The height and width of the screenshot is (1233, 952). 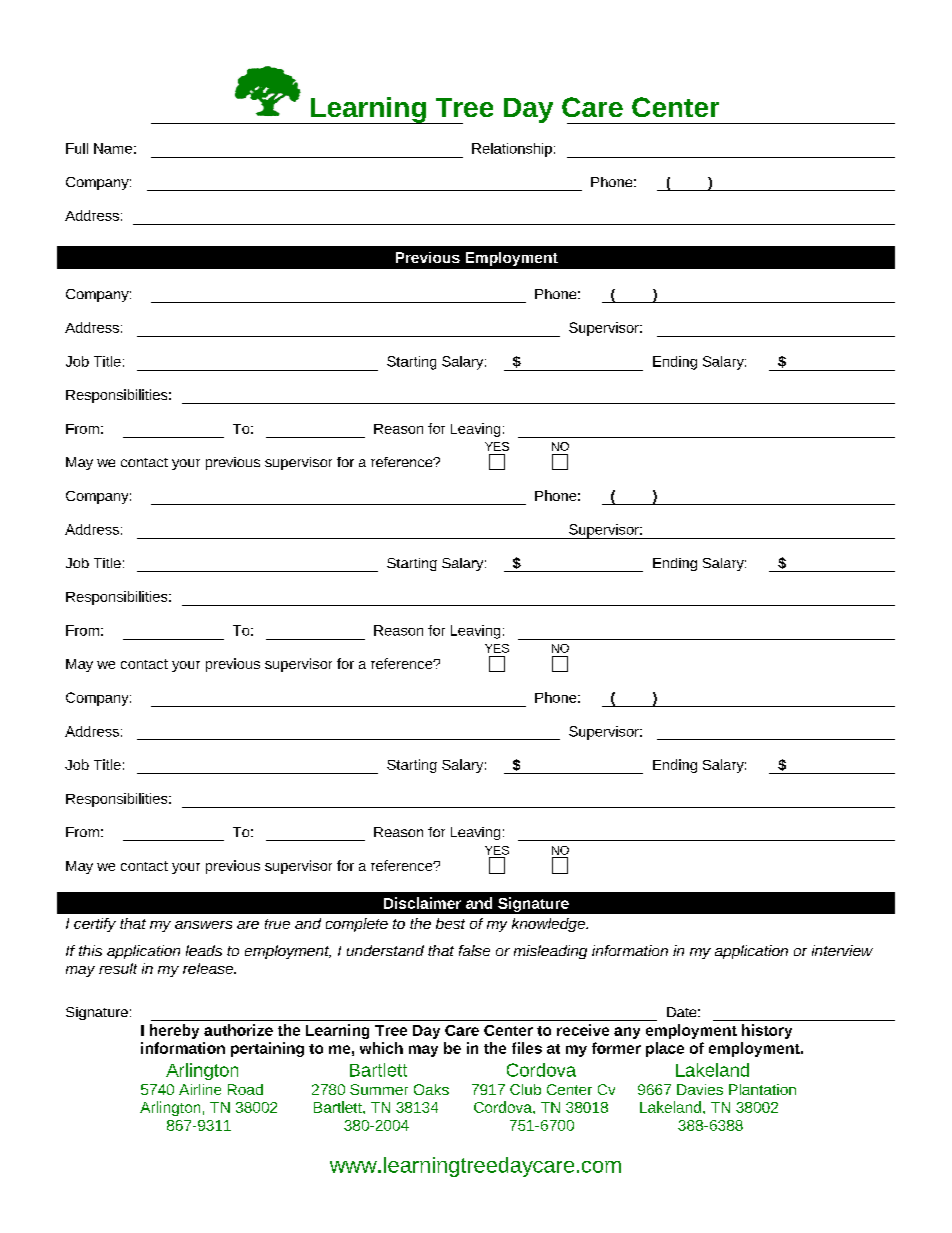 What do you see at coordinates (203, 925) in the screenshot?
I see `answers` at bounding box center [203, 925].
